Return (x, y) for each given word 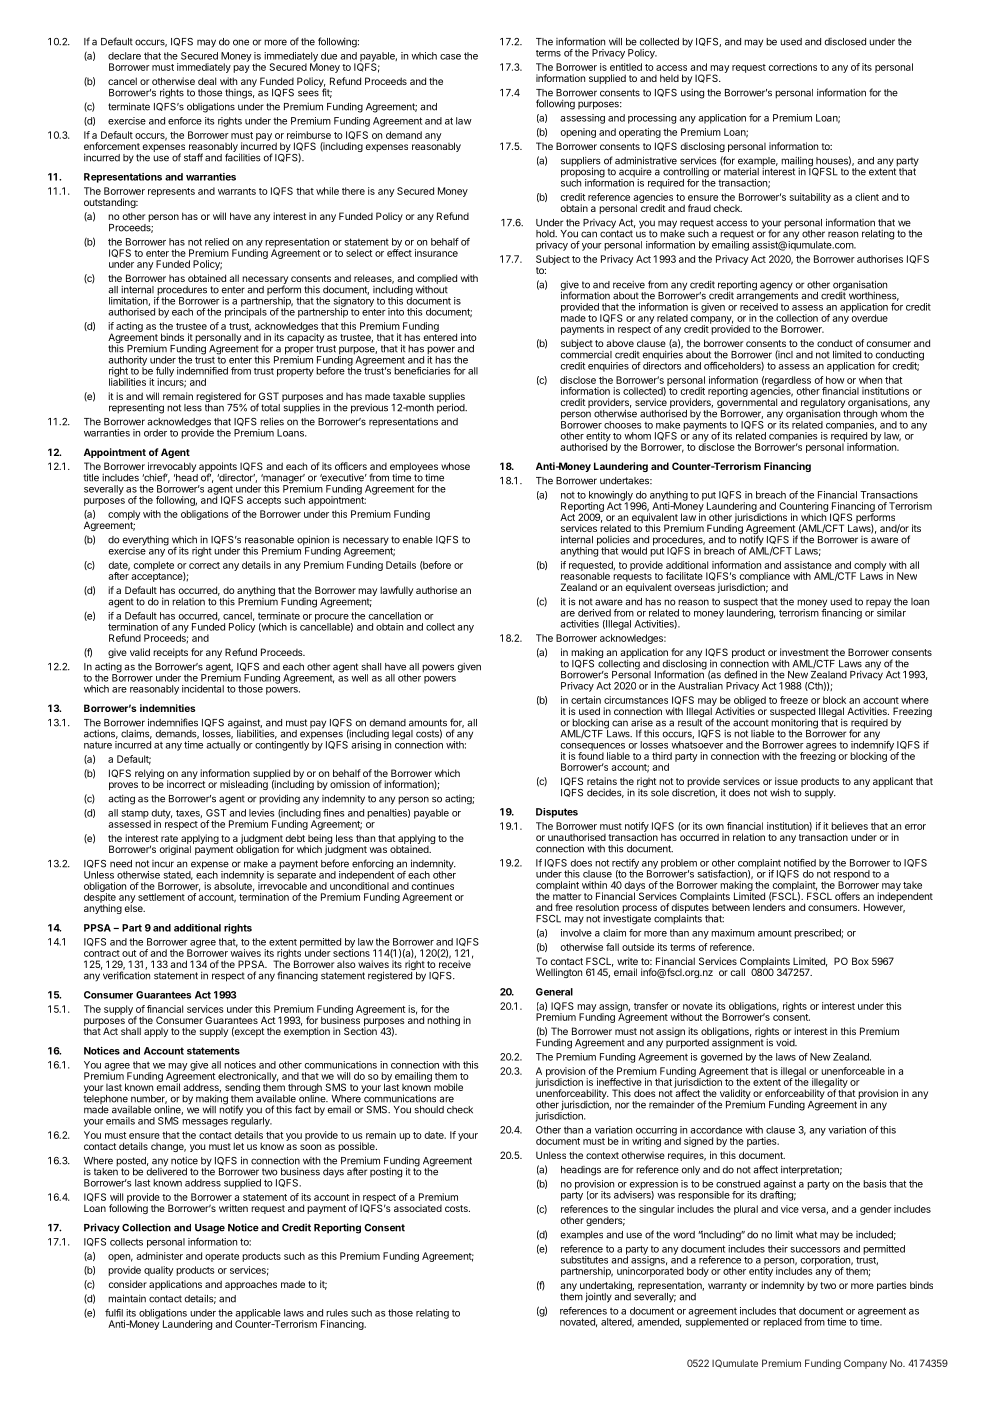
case (450, 57)
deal (207, 81)
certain (586, 700)
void (786, 1043)
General (554, 992)
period (452, 407)
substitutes (584, 1260)
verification (125, 974)
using (692, 94)
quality (158, 1271)
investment (804, 652)
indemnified (202, 371)
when (870, 380)
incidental (203, 689)
